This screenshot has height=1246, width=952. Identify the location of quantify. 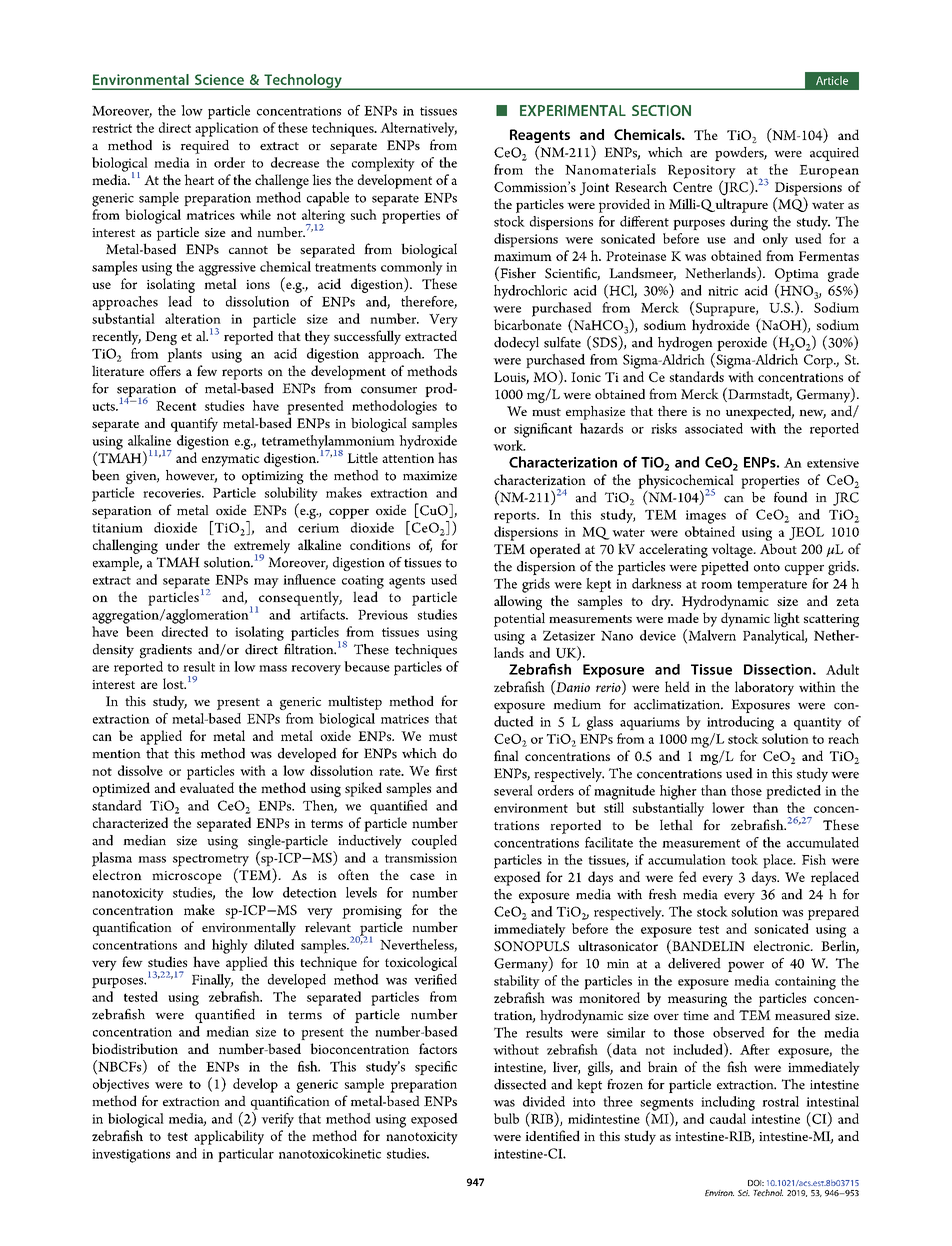
(194, 424).
